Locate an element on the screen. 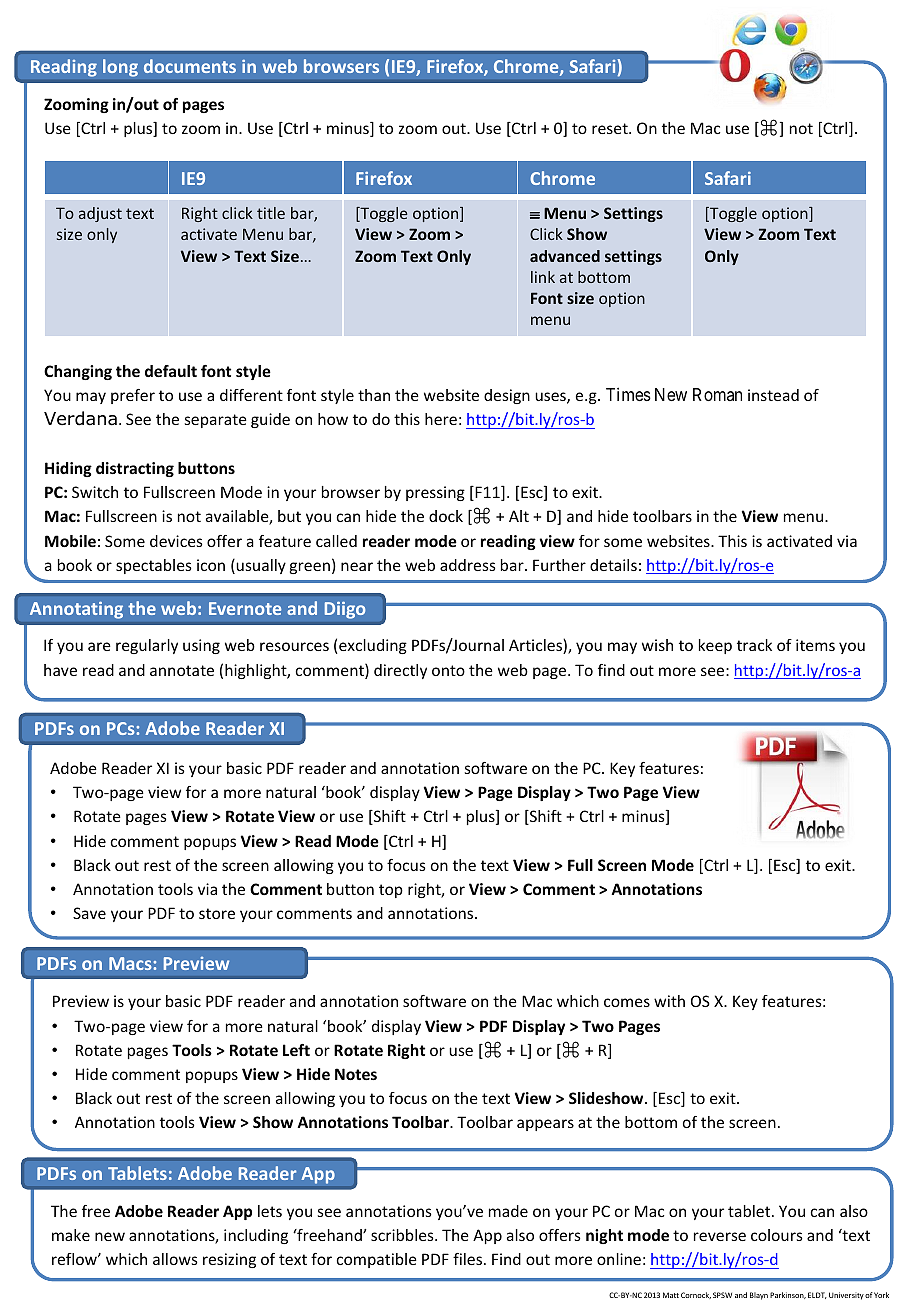 Image resolution: width=911 pixels, height=1316 pixels. Macs is located at coordinates (131, 963).
